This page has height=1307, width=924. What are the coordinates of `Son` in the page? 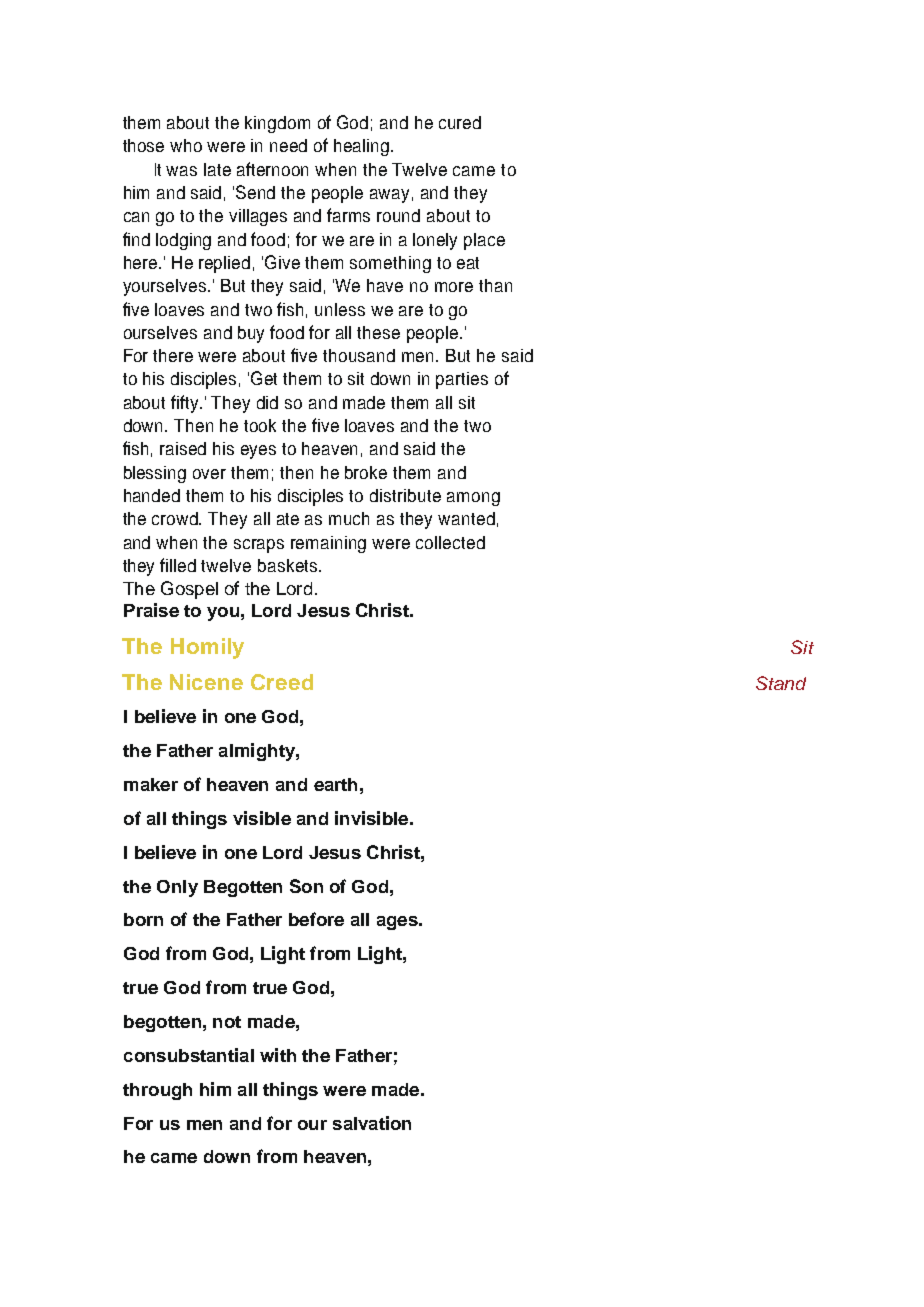 It's located at (306, 886).
